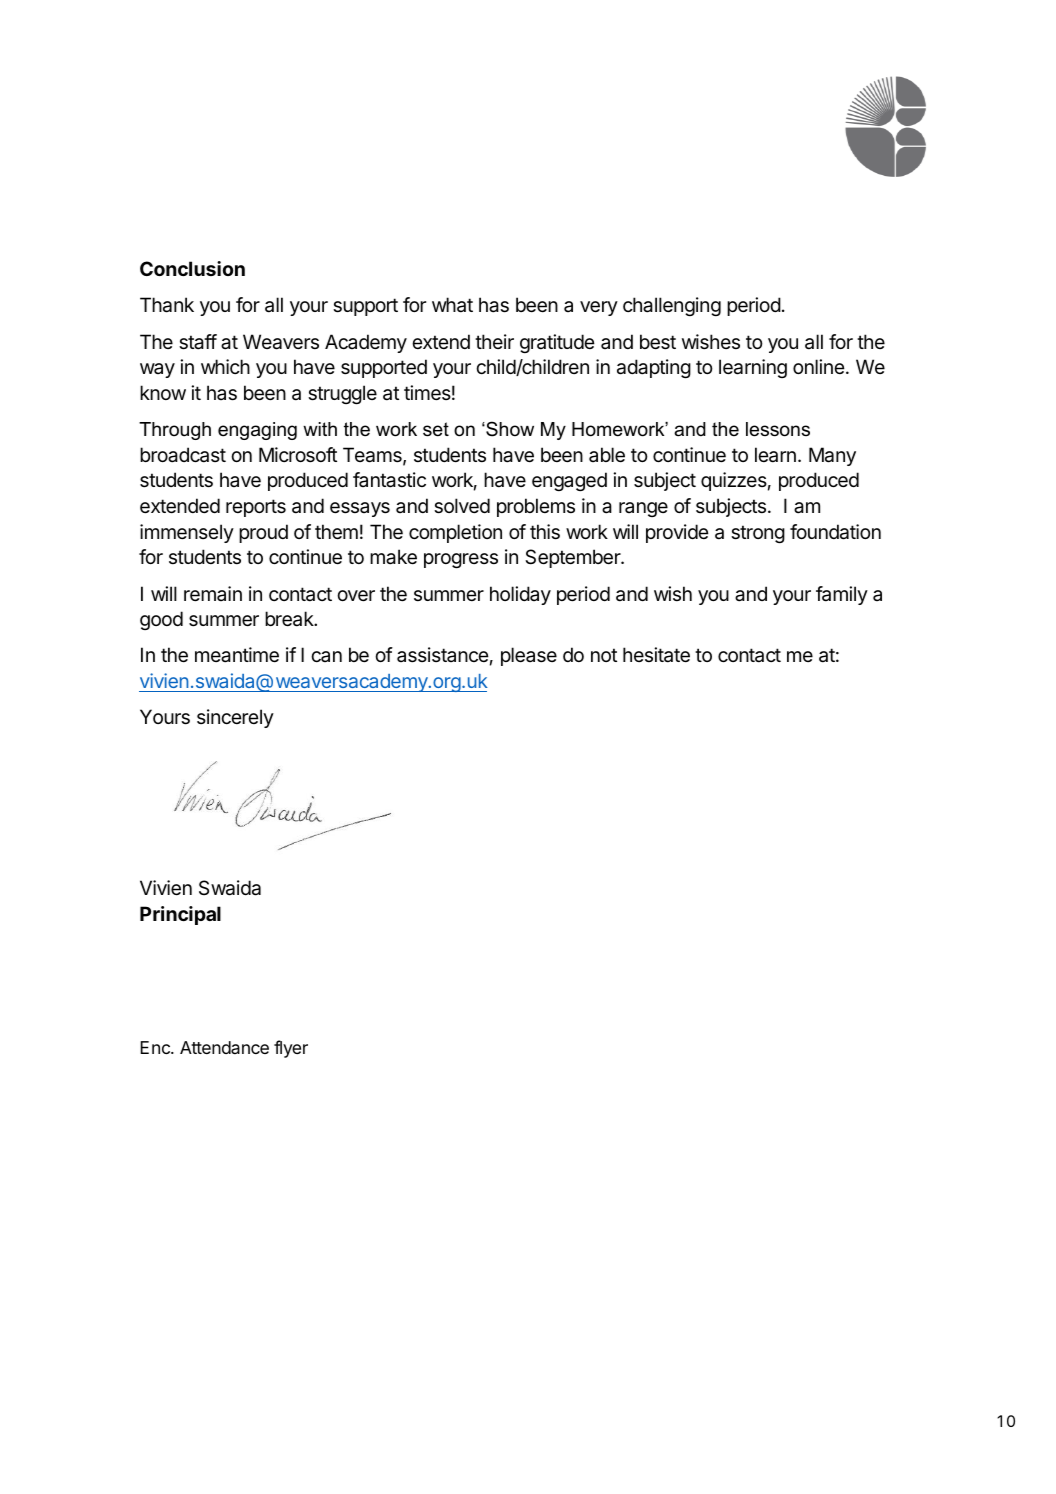 Image resolution: width=1056 pixels, height=1494 pixels. What do you see at coordinates (529, 656) in the document?
I see `please` at bounding box center [529, 656].
